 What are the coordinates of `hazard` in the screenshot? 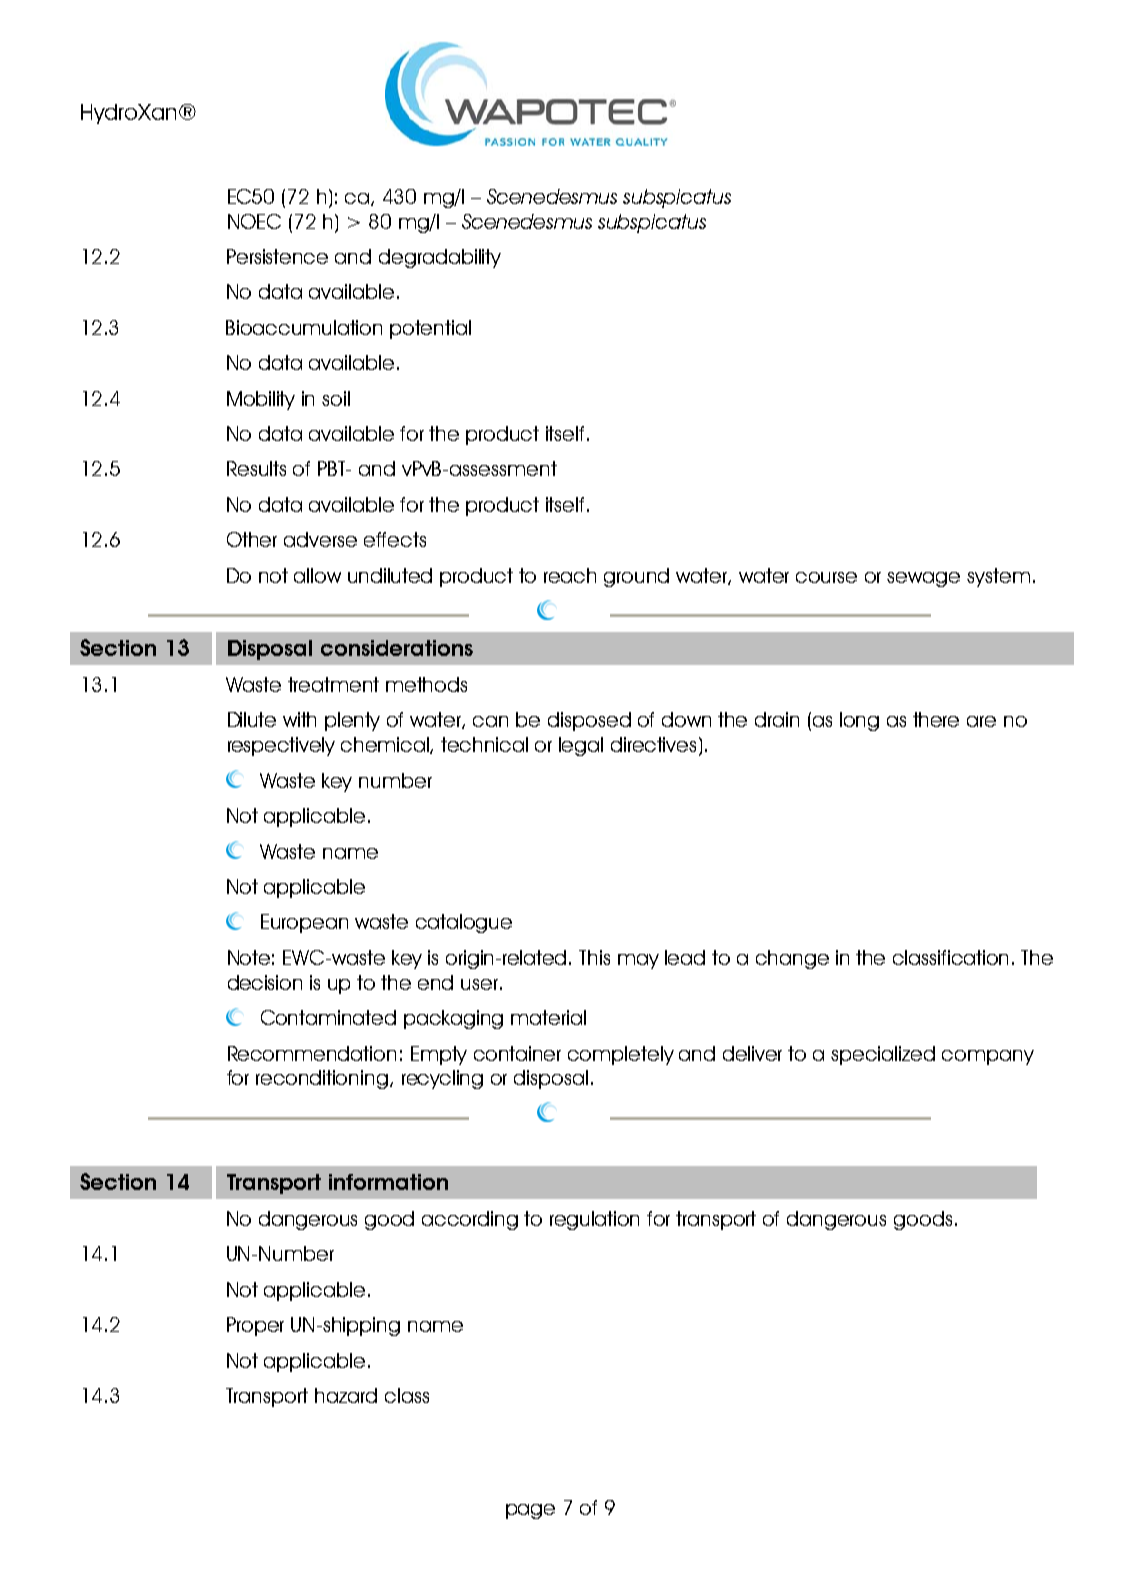 It's located at (346, 1395).
